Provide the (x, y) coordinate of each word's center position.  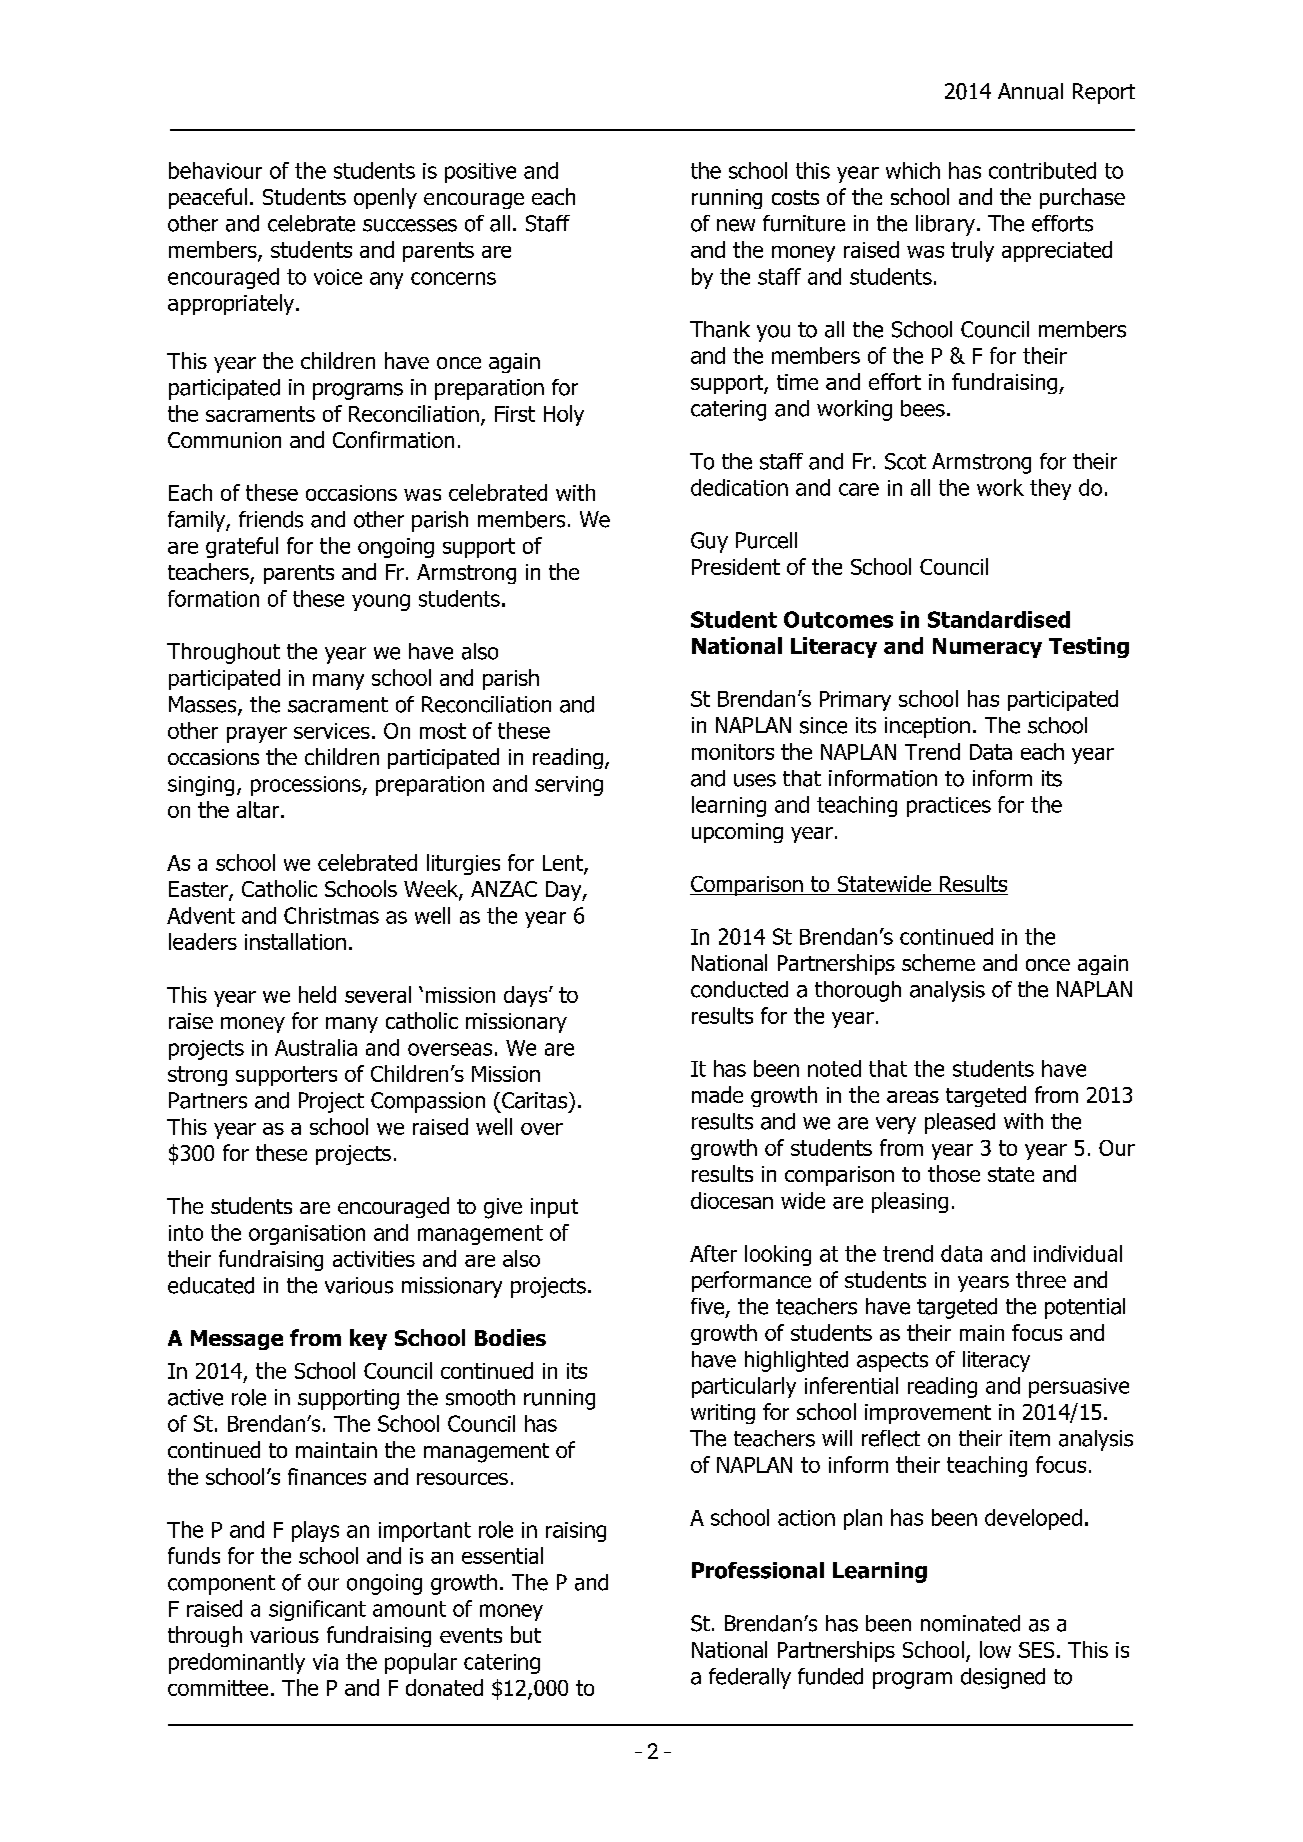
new (736, 225)
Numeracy (987, 648)
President (736, 566)
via (325, 1662)
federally (750, 1678)
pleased (960, 1123)
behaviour (215, 170)
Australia (316, 1047)
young (381, 602)
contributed (1042, 170)
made (717, 1094)
